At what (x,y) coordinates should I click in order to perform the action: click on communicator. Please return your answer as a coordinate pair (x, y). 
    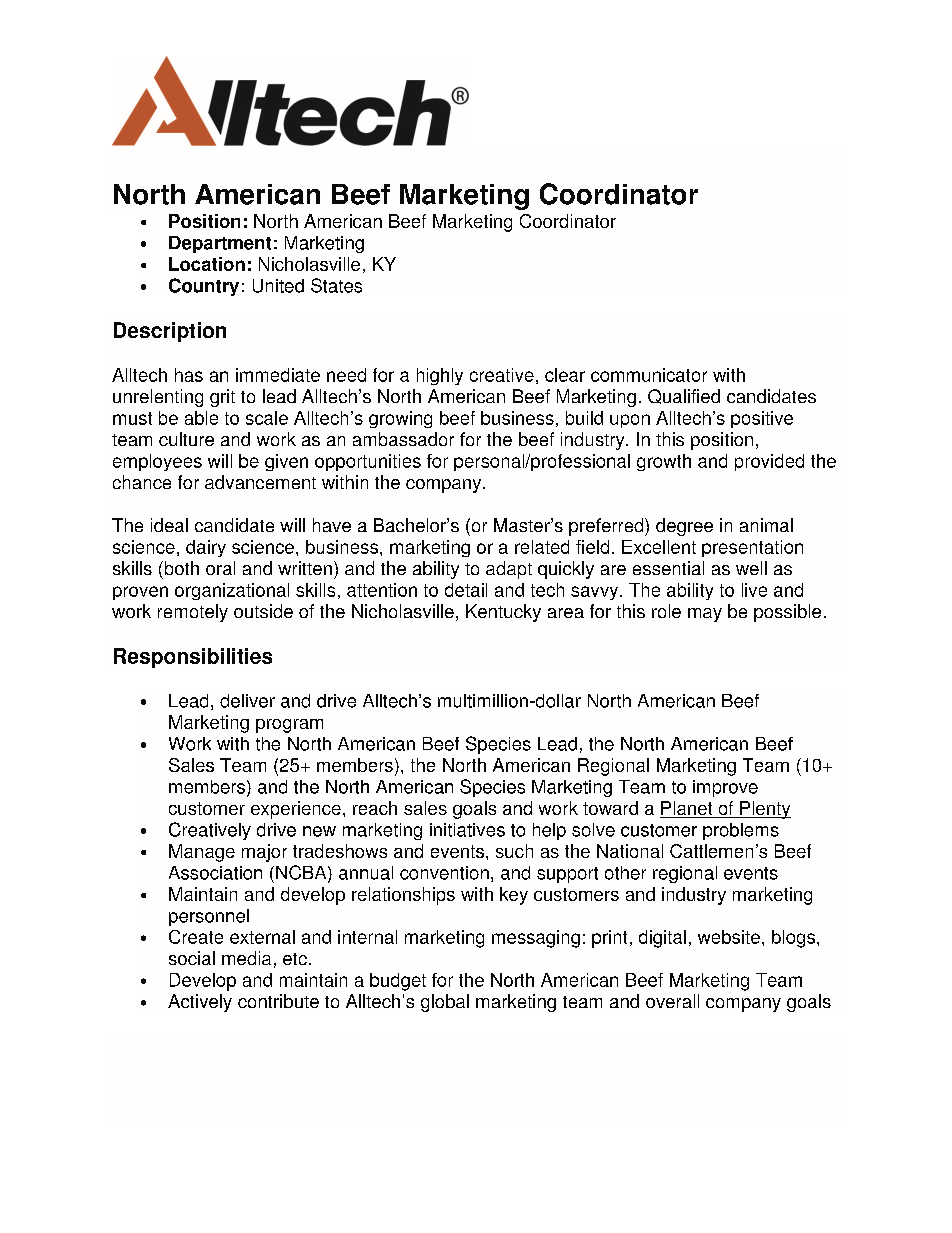
    Looking at the image, I should click on (649, 375).
